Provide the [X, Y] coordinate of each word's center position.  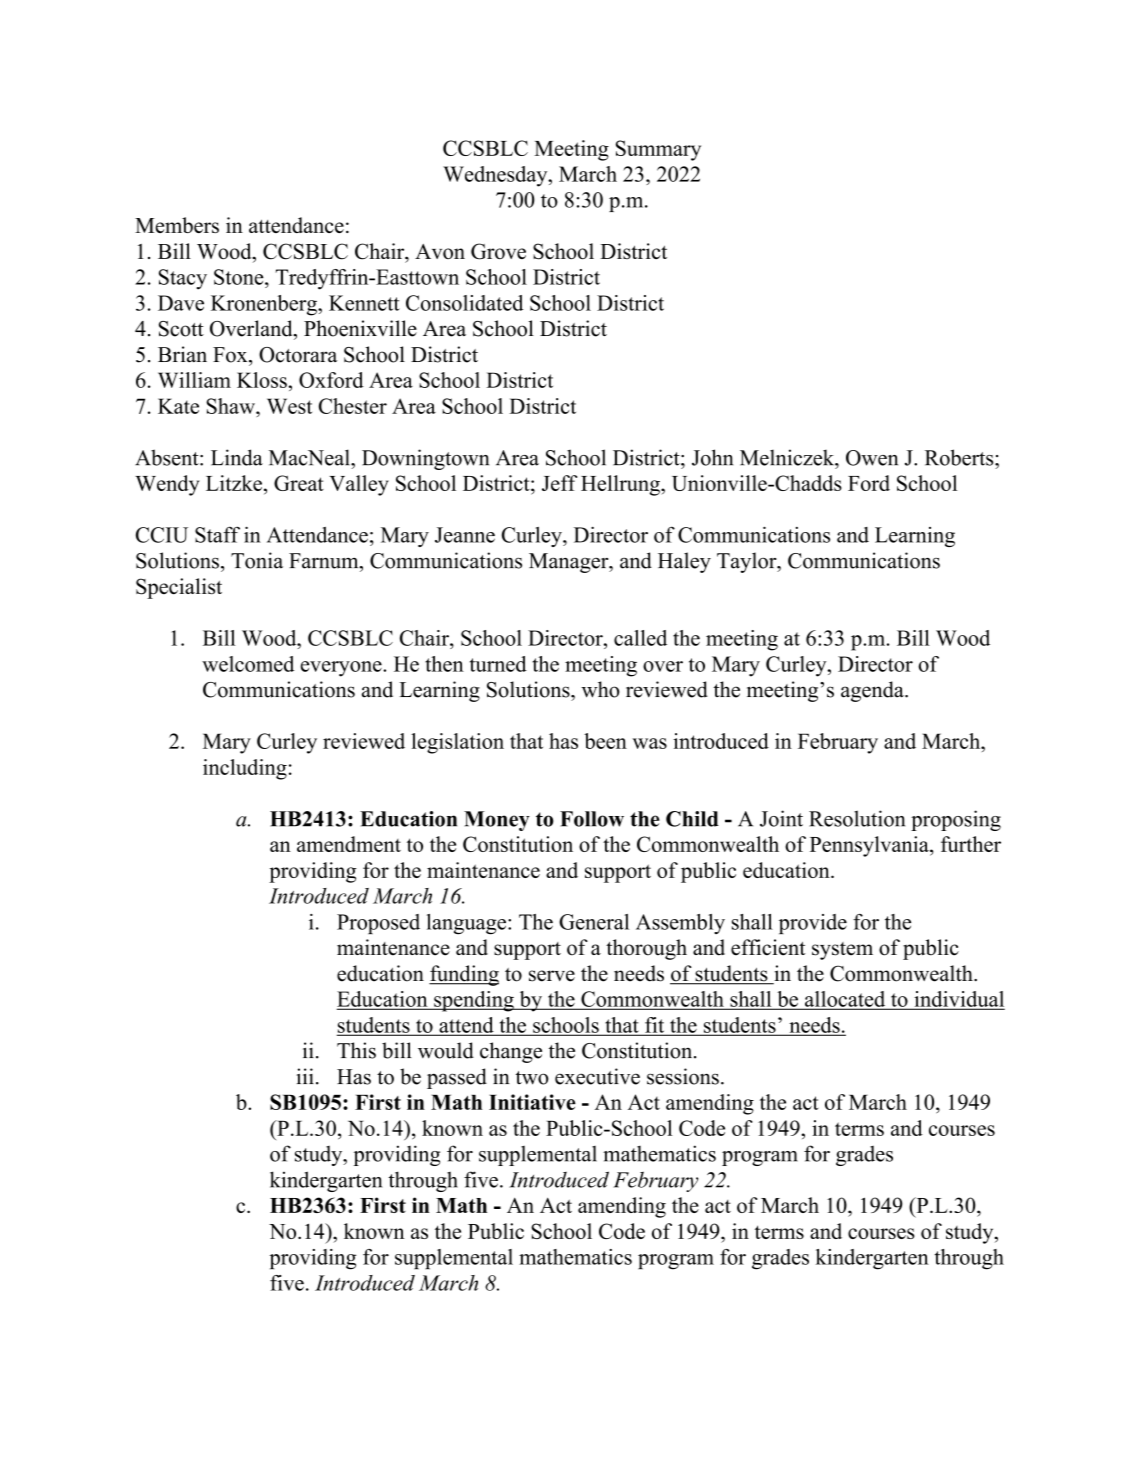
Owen [872, 458]
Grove [498, 251]
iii [305, 1076]
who [600, 689]
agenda [873, 691]
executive [597, 1076]
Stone [240, 277]
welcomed [248, 664]
